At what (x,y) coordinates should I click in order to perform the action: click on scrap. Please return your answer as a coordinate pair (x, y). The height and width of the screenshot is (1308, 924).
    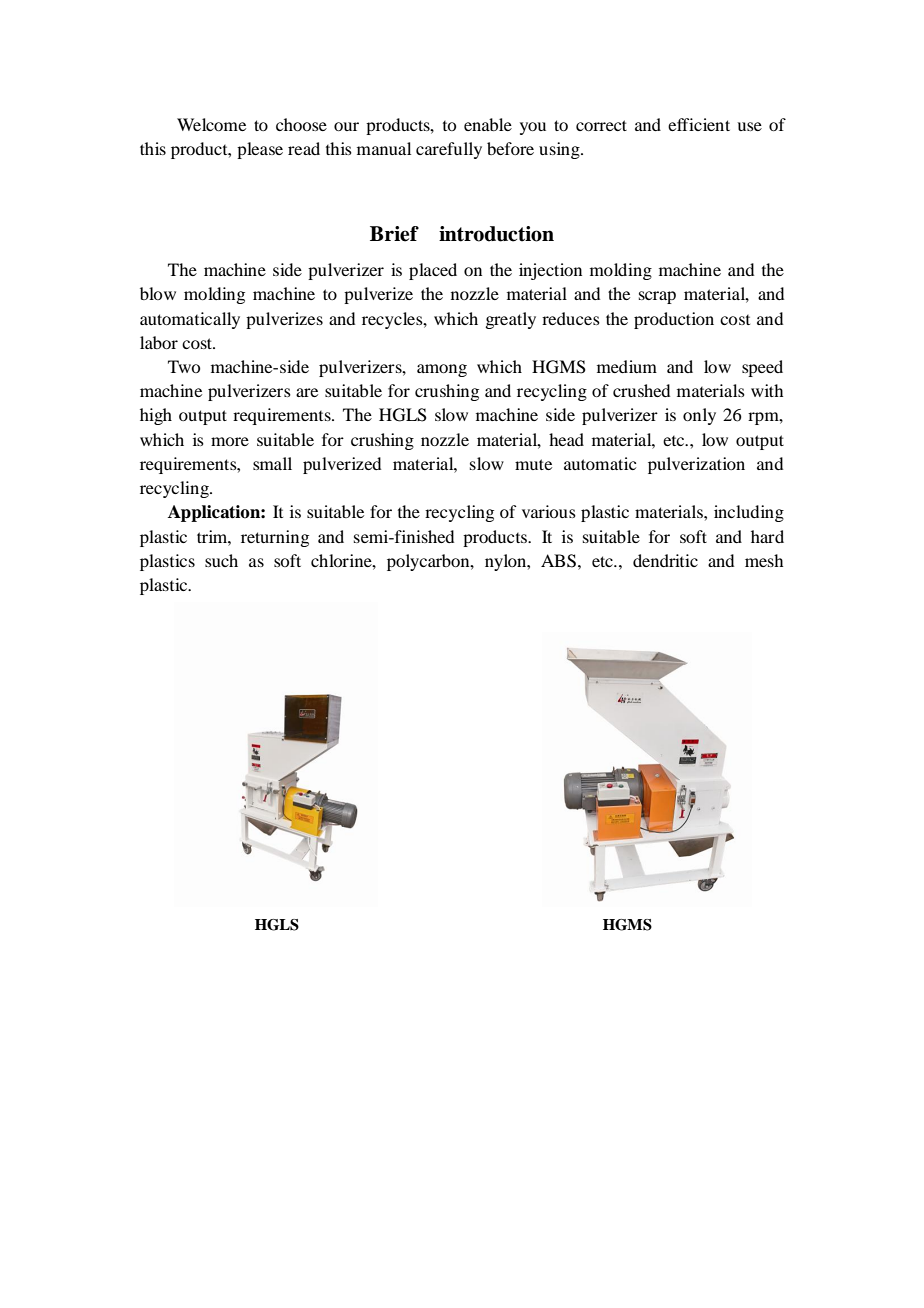
    Looking at the image, I should click on (657, 297).
